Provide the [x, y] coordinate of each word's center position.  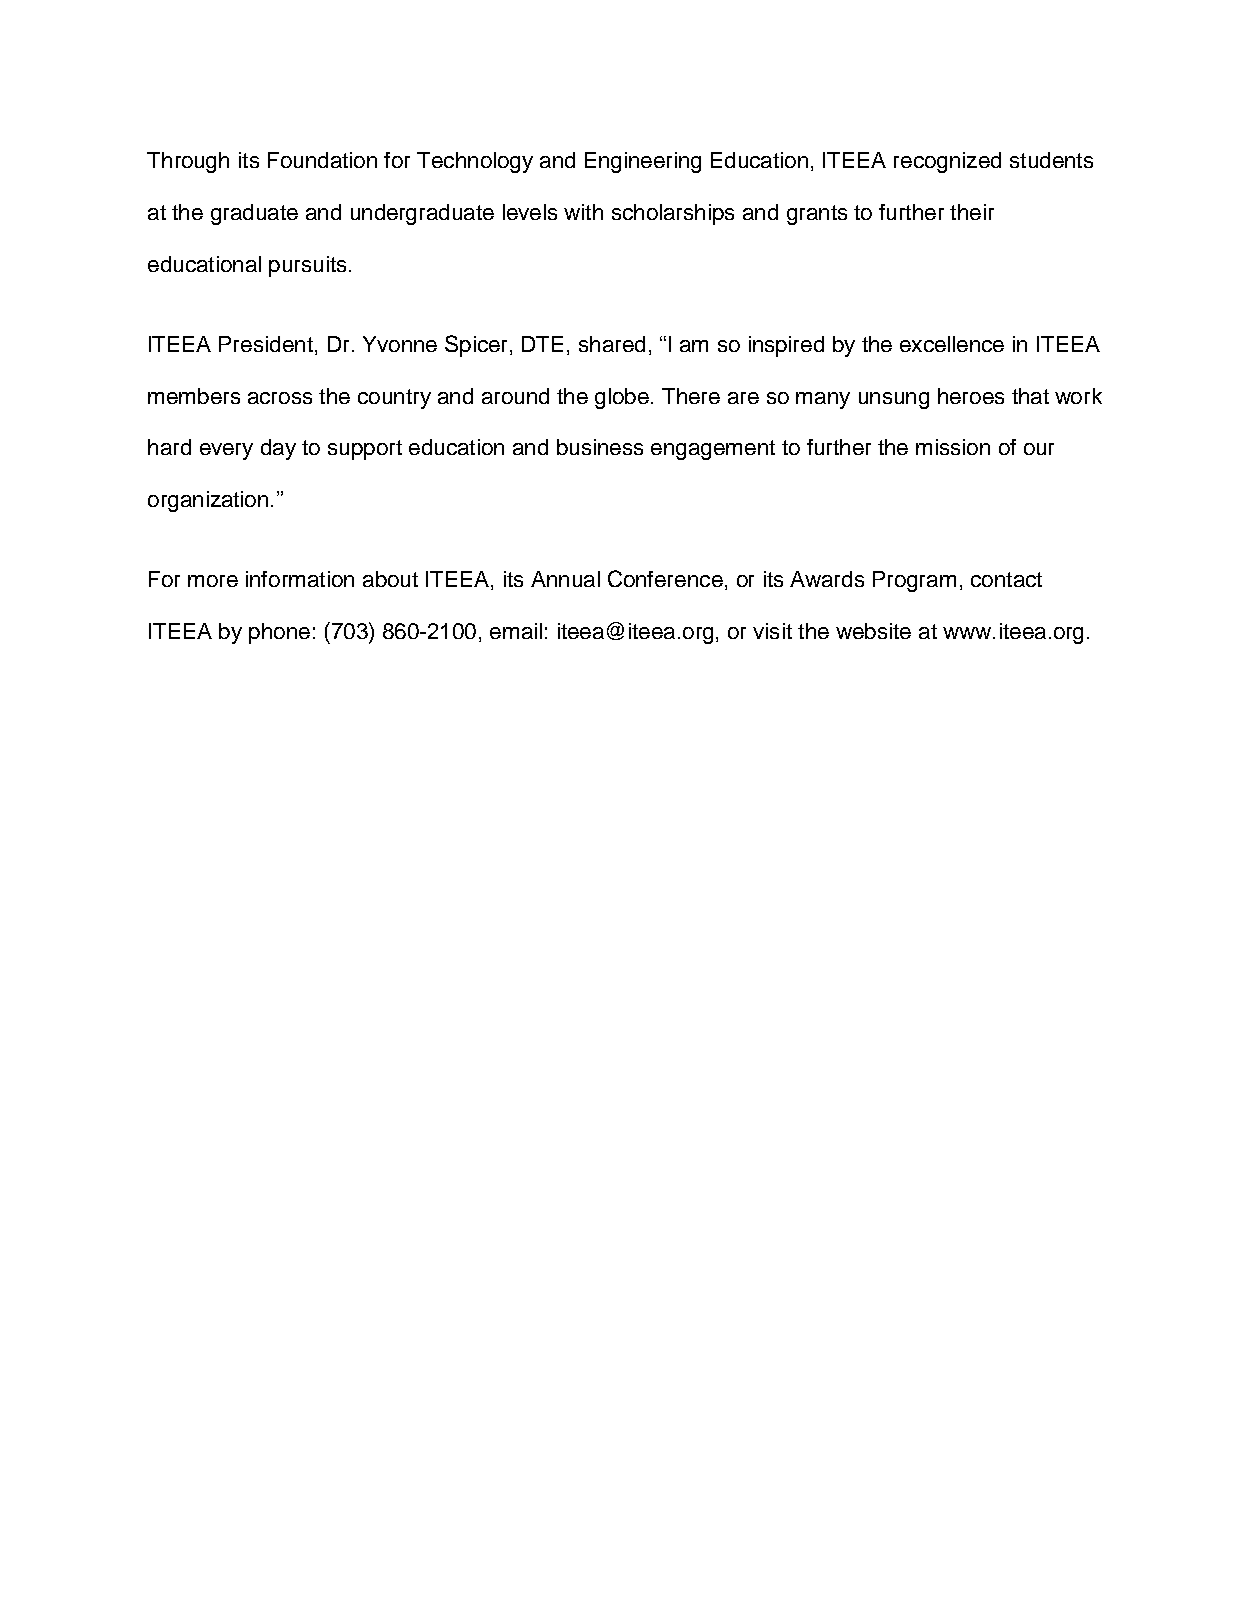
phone [279, 633]
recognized [947, 162]
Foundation [322, 160]
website [873, 631]
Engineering [643, 162]
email [516, 631]
